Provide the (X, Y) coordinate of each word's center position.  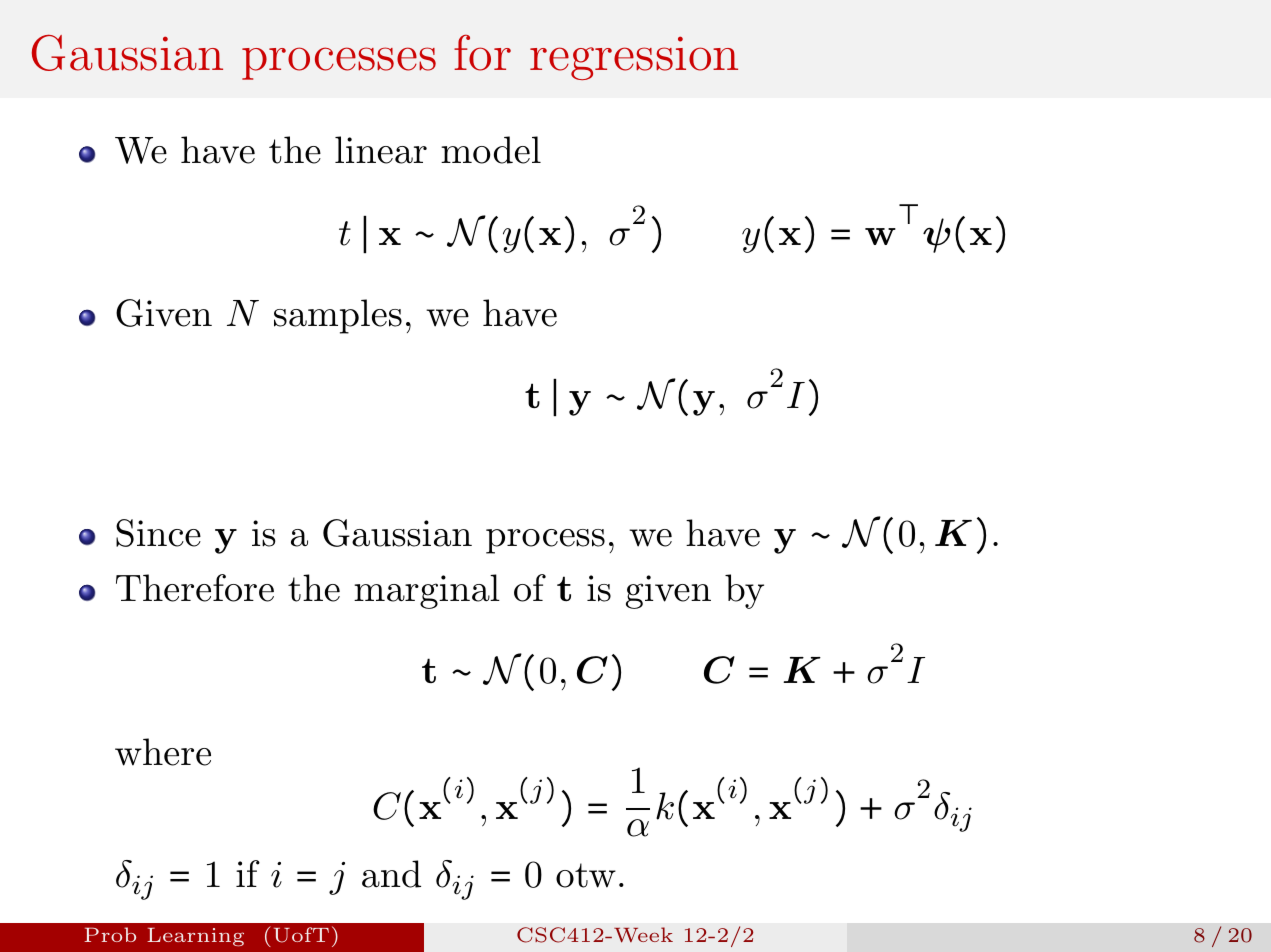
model (491, 150)
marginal (427, 591)
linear (381, 150)
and (391, 874)
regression (634, 58)
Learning (195, 937)
